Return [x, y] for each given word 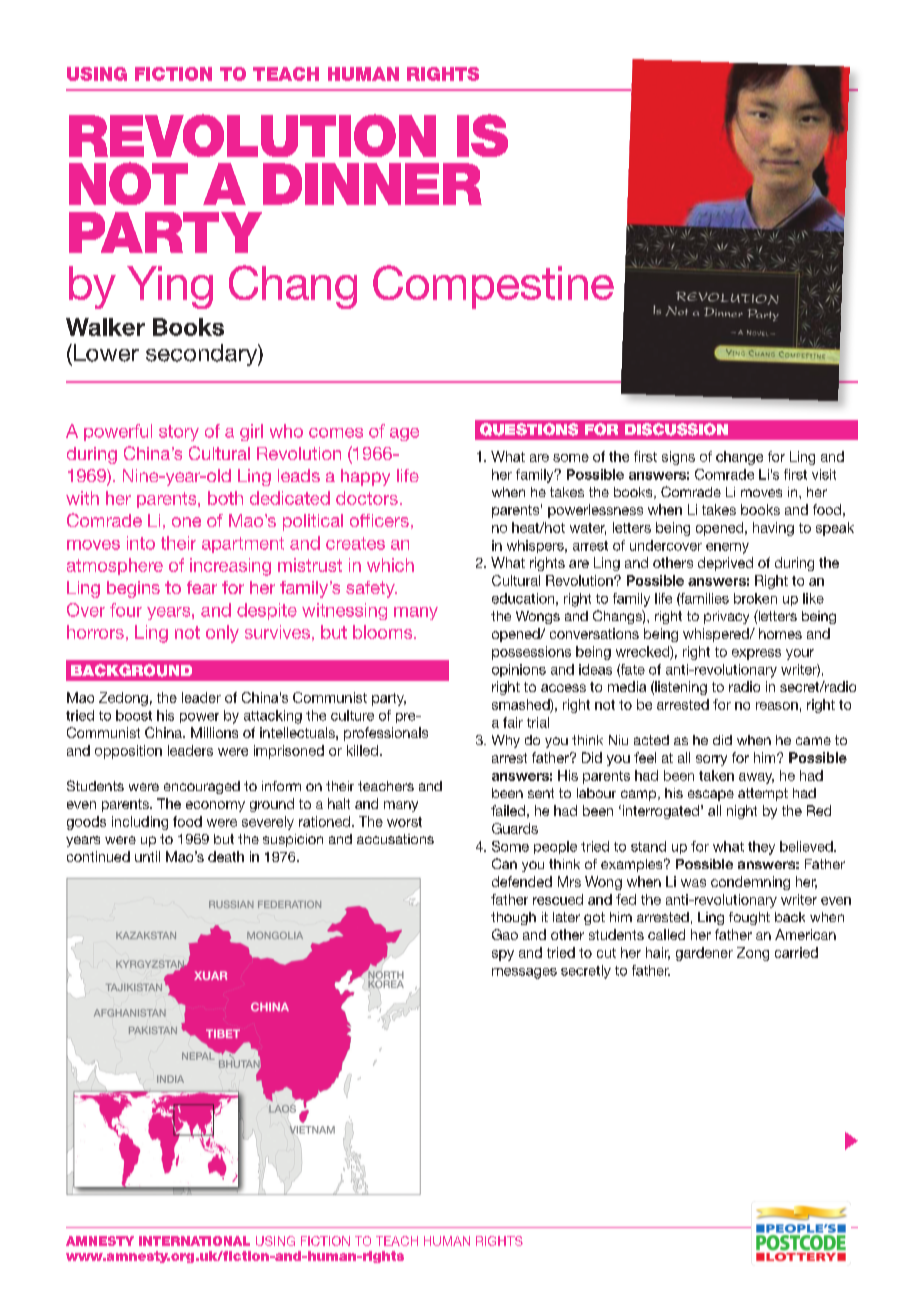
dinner [372, 184]
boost [134, 715]
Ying [170, 287]
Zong [753, 954]
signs [678, 458]
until [147, 856]
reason [777, 706]
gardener [704, 954]
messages [524, 973]
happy [365, 477]
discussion [676, 429]
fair [513, 722]
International [194, 1241]
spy [503, 955]
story [179, 433]
